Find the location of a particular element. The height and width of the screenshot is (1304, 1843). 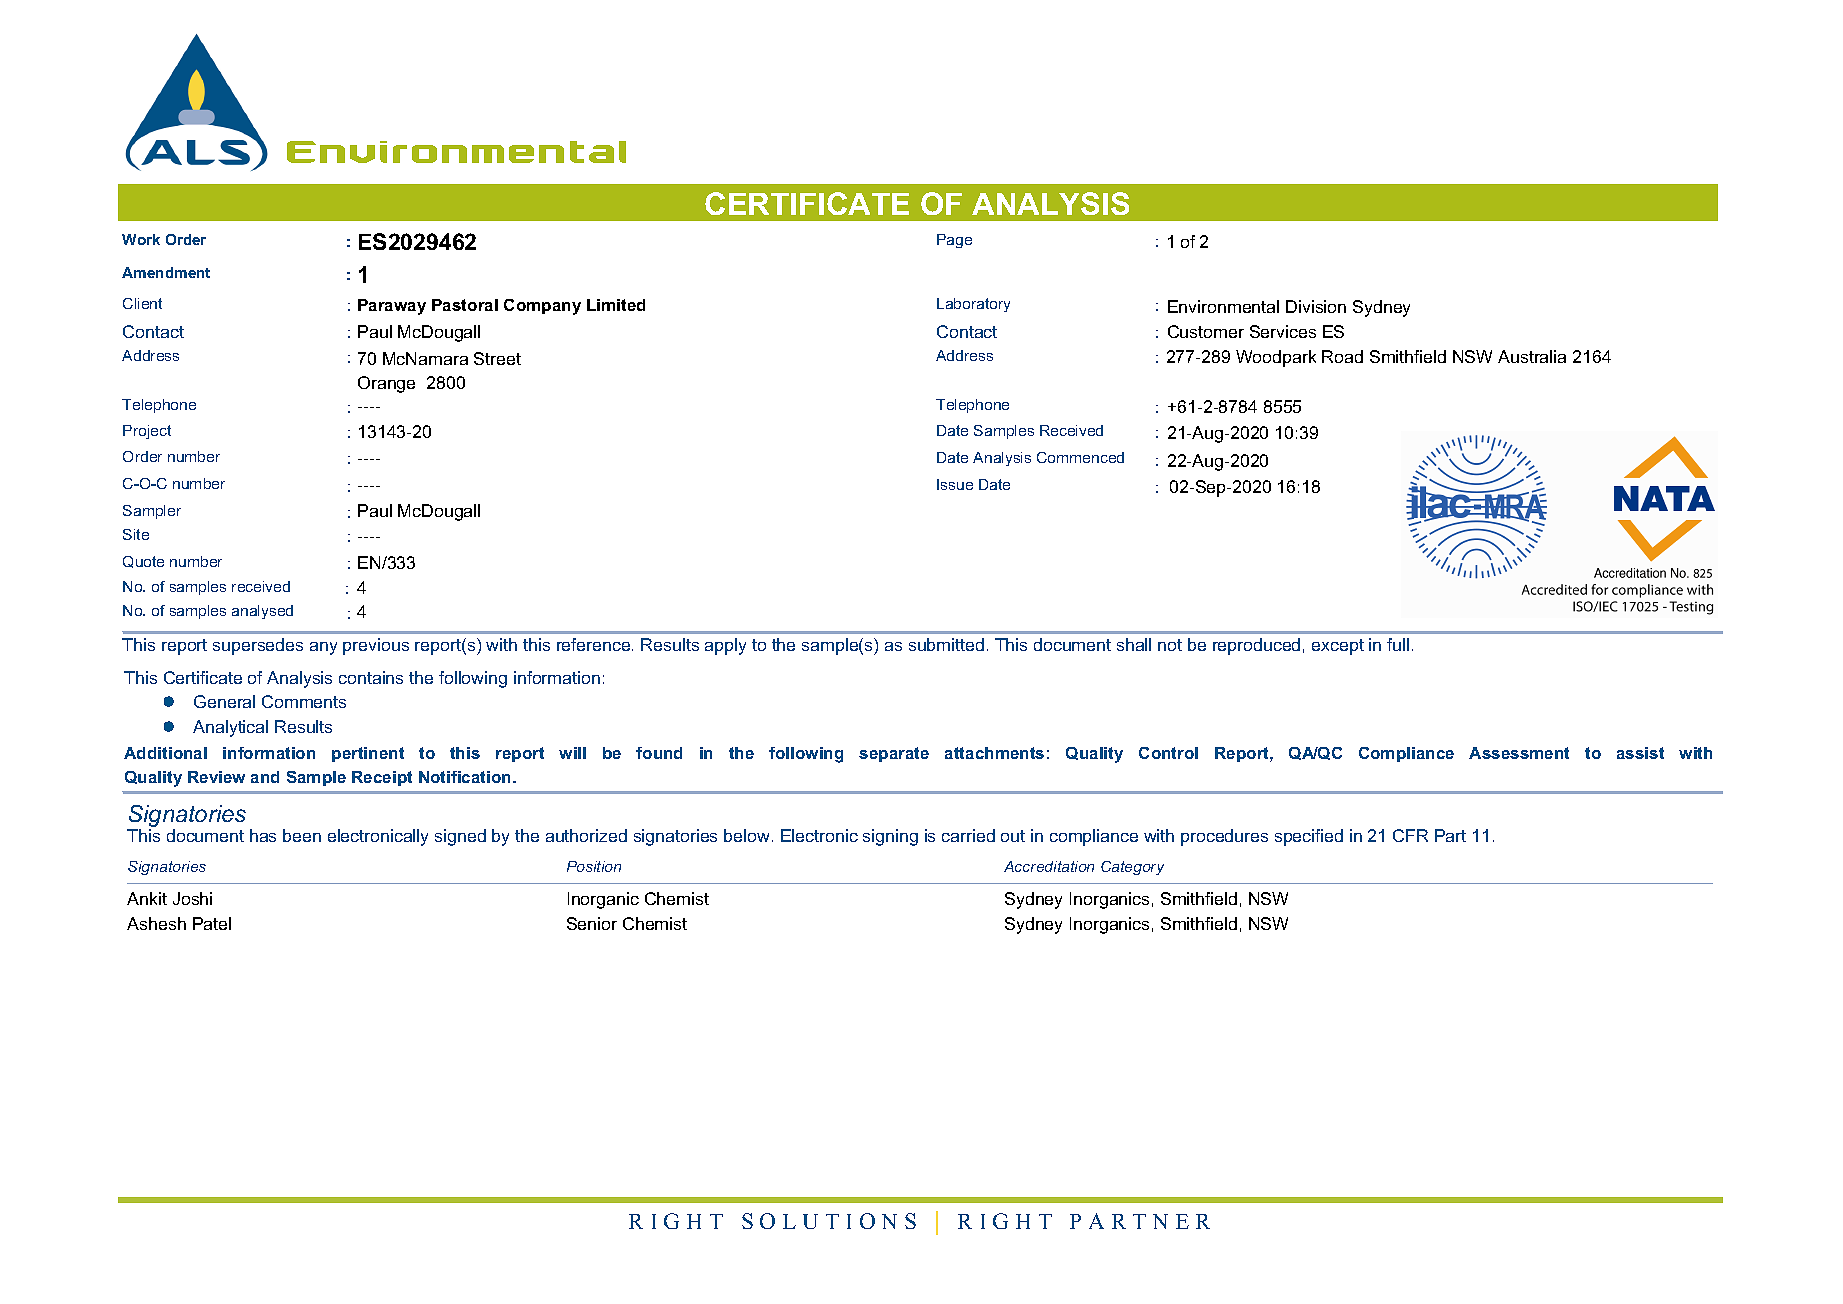

analysed is located at coordinates (262, 612).
